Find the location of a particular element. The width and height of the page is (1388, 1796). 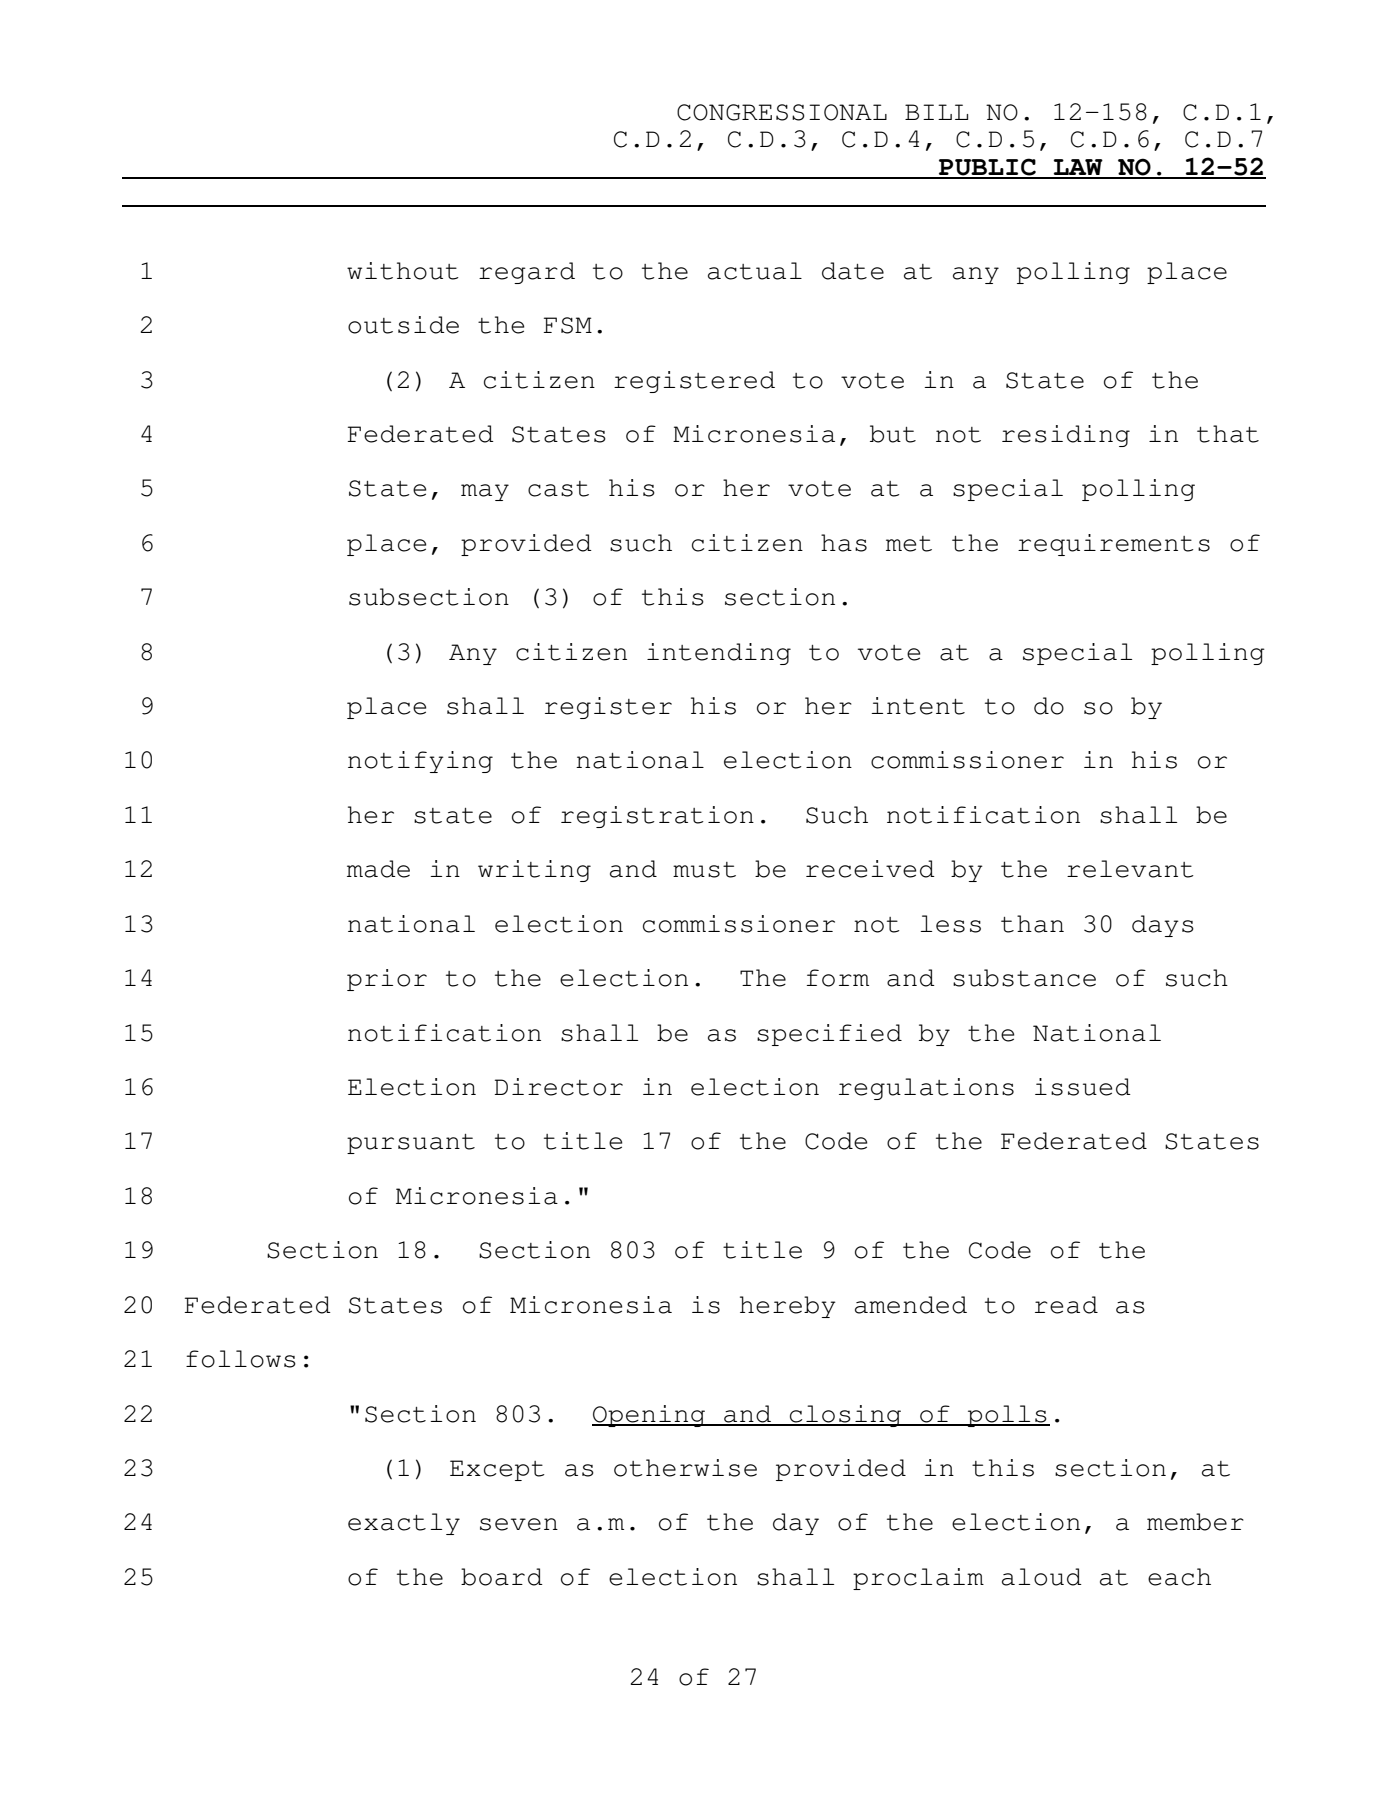

must is located at coordinates (704, 870).
